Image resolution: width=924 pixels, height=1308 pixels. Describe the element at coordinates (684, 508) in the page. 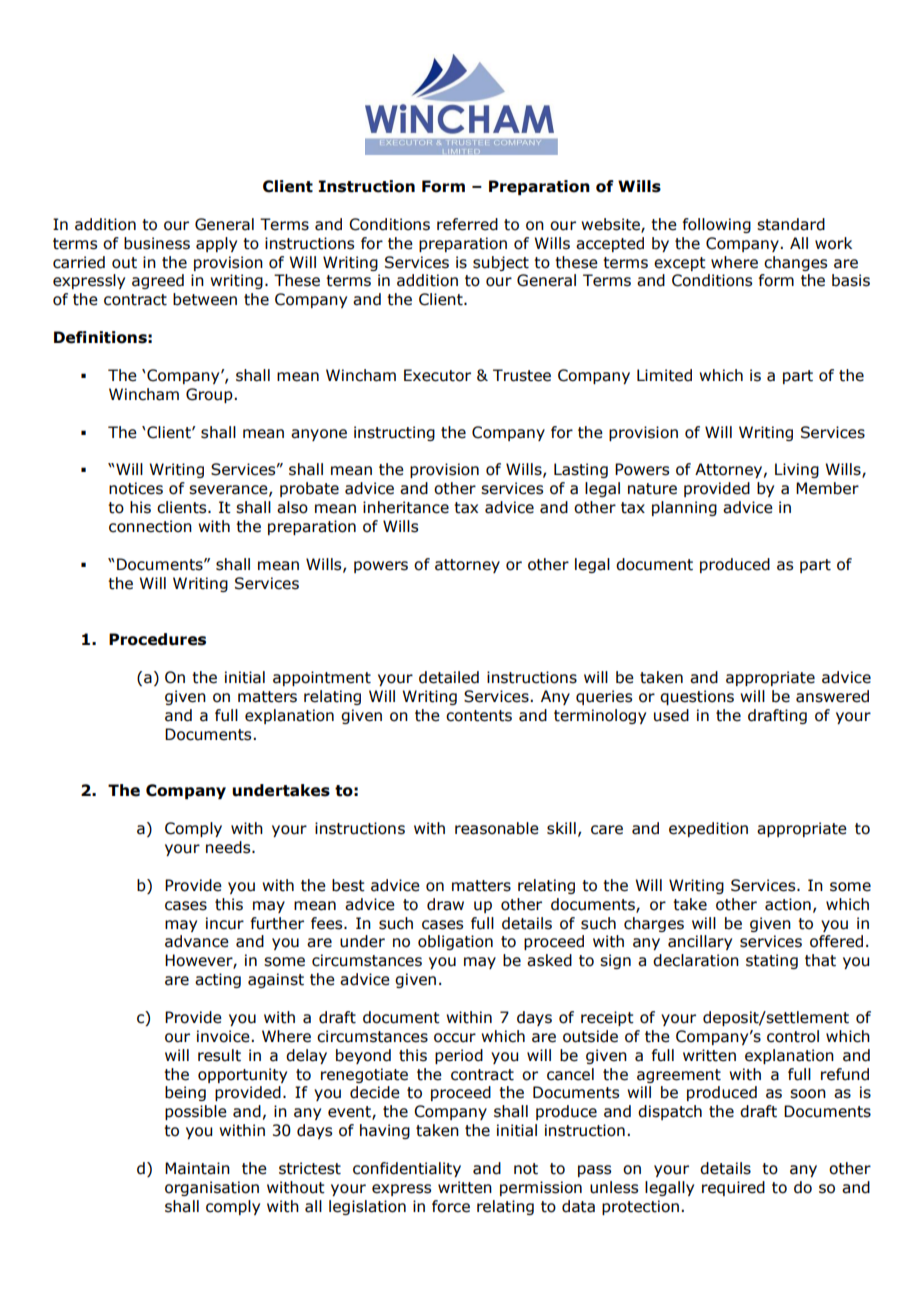

I see `planning` at that location.
